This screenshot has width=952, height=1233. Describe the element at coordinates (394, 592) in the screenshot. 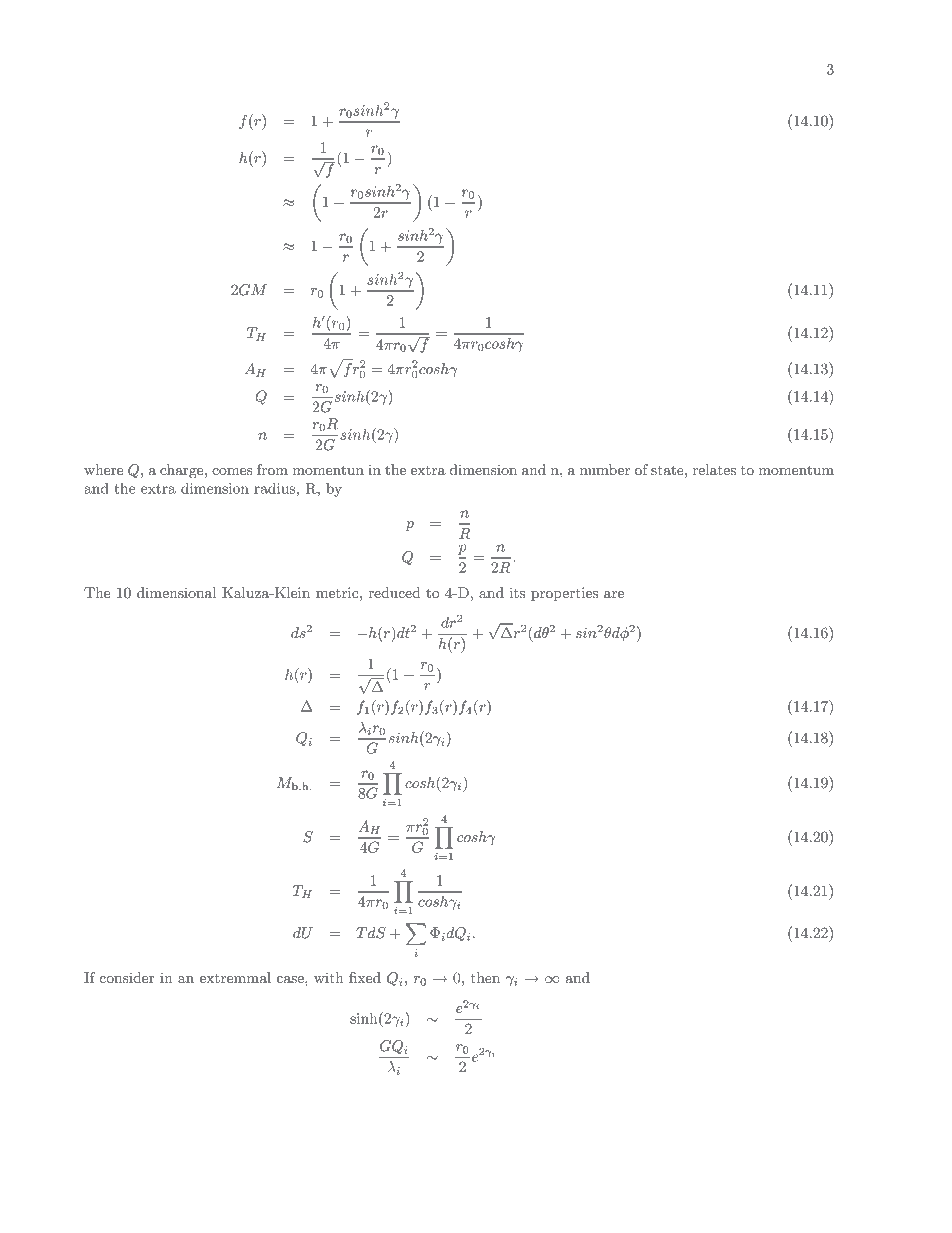

I see `reduced` at that location.
